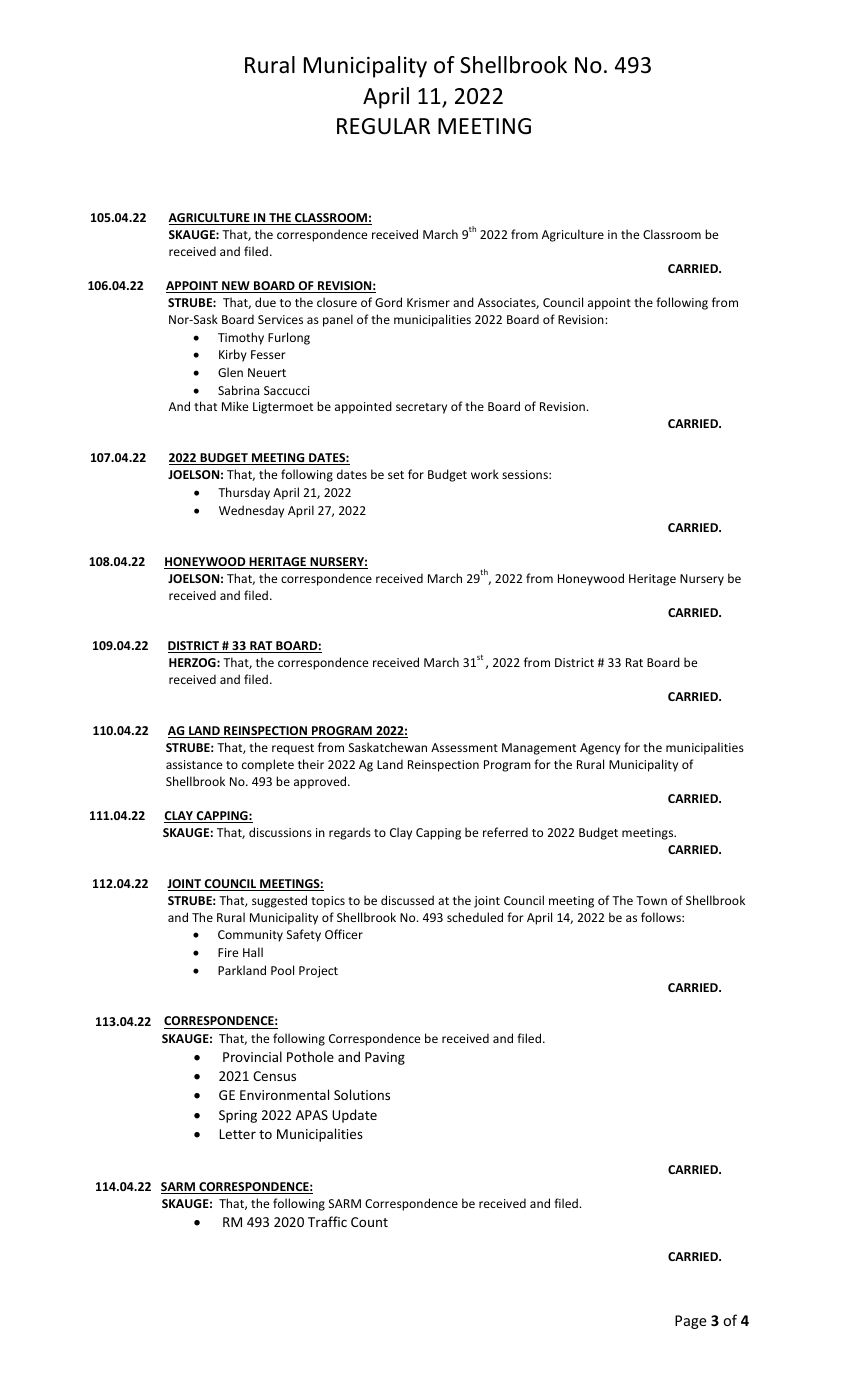 Image resolution: width=849 pixels, height=1400 pixels. What do you see at coordinates (691, 1322) in the screenshot?
I see `Page` at bounding box center [691, 1322].
